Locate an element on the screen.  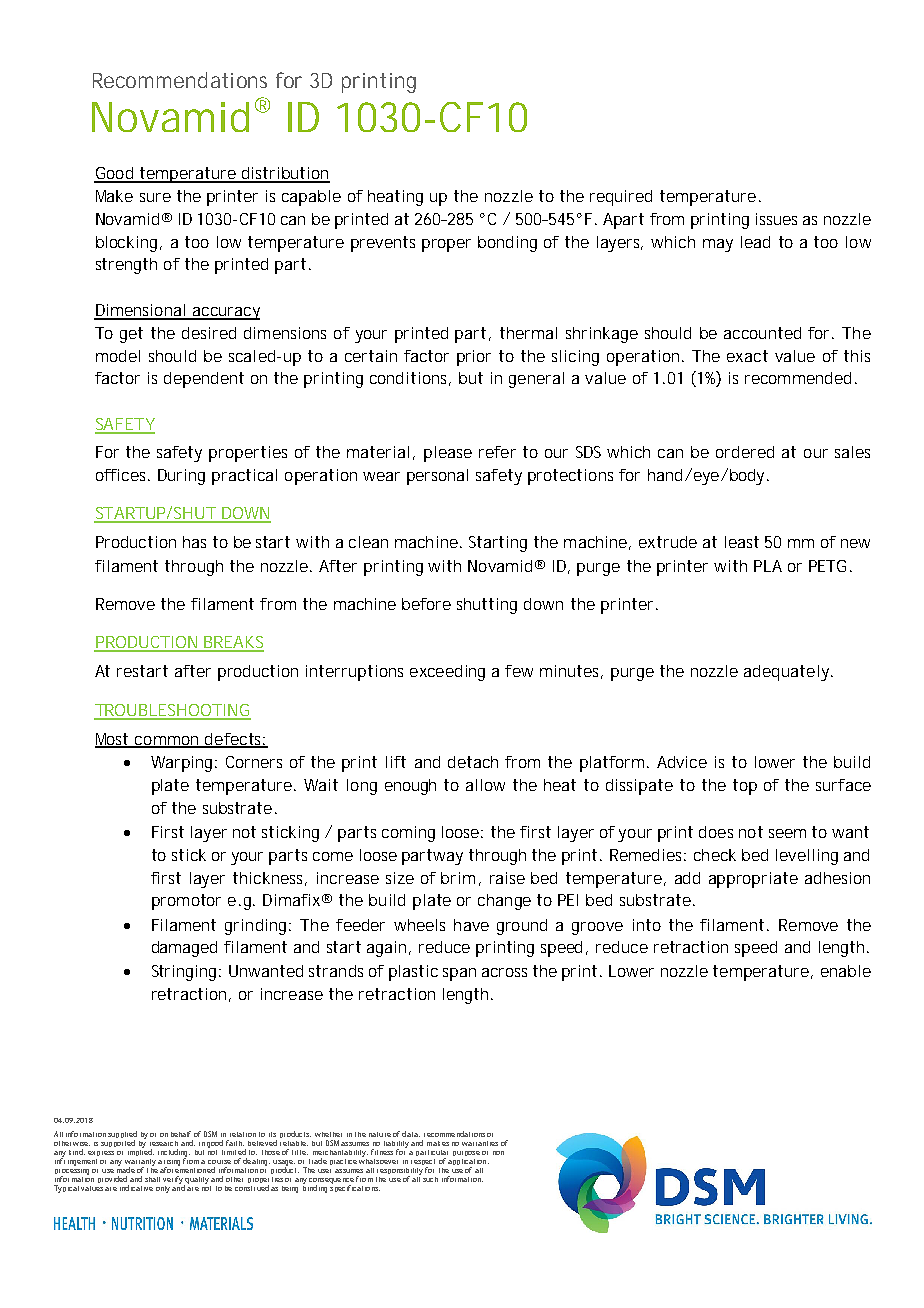
issues is located at coordinates (776, 219).
